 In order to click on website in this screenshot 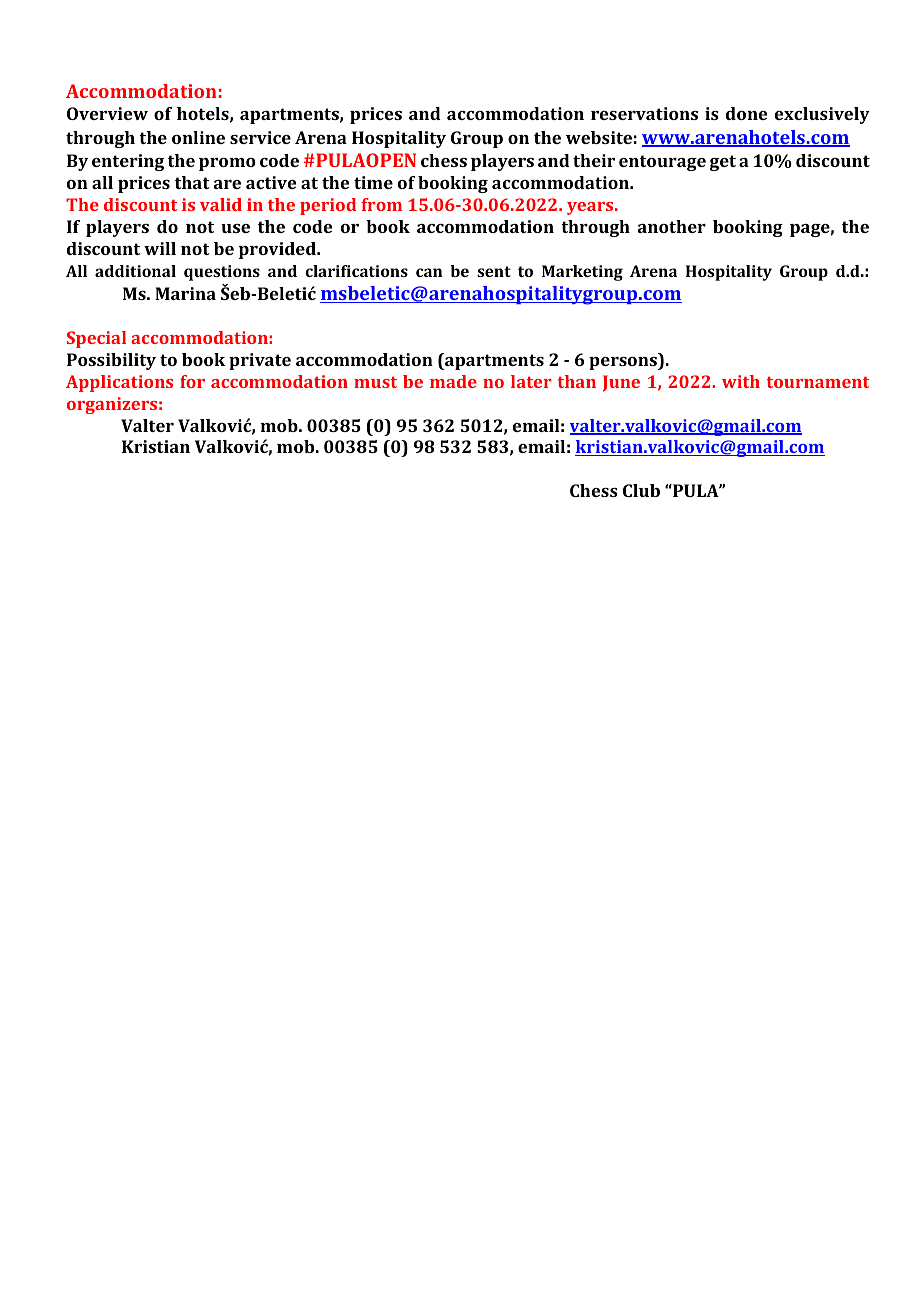, I will do `click(599, 137)`.
